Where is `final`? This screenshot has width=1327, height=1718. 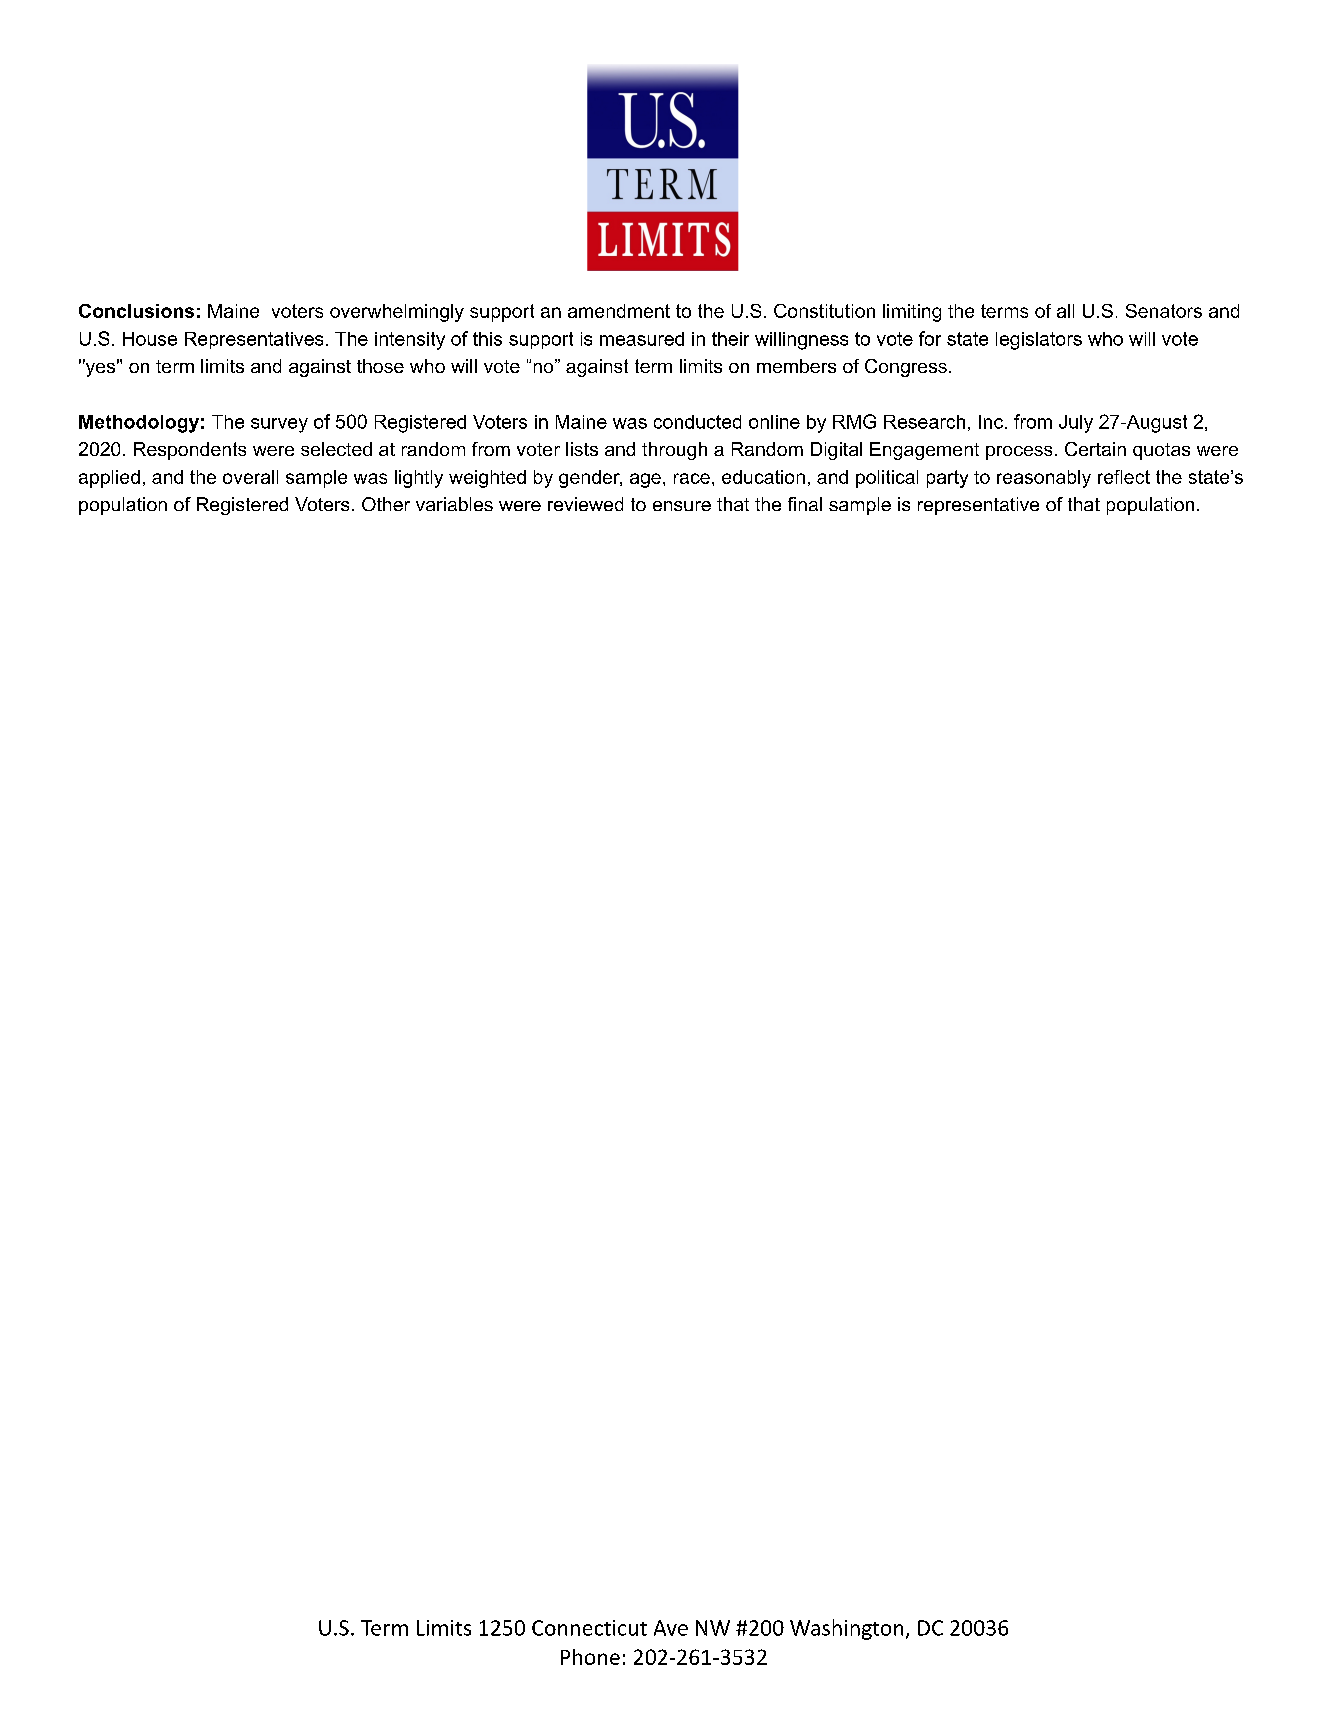
final is located at coordinates (805, 504).
